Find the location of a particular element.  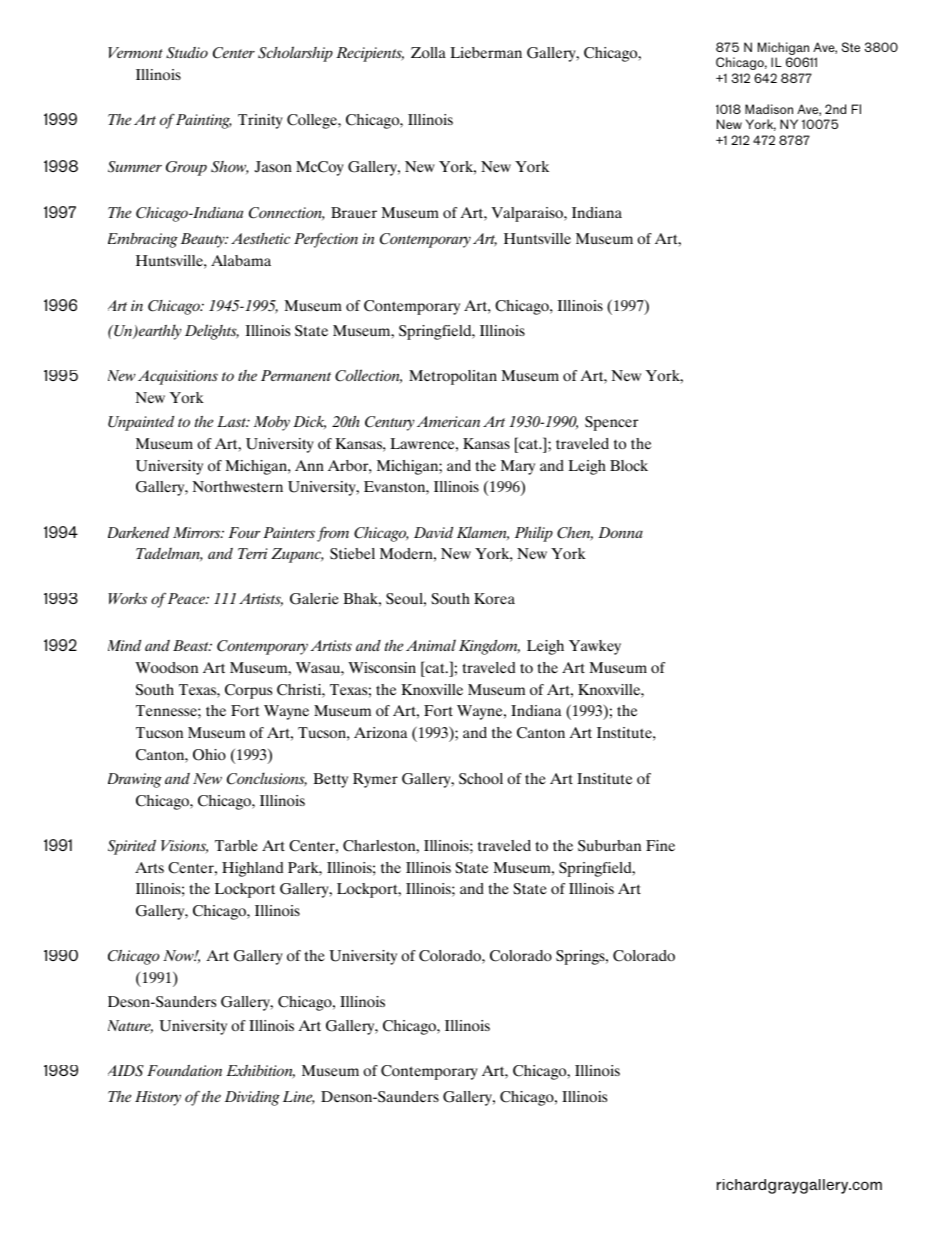

Fine is located at coordinates (660, 845).
